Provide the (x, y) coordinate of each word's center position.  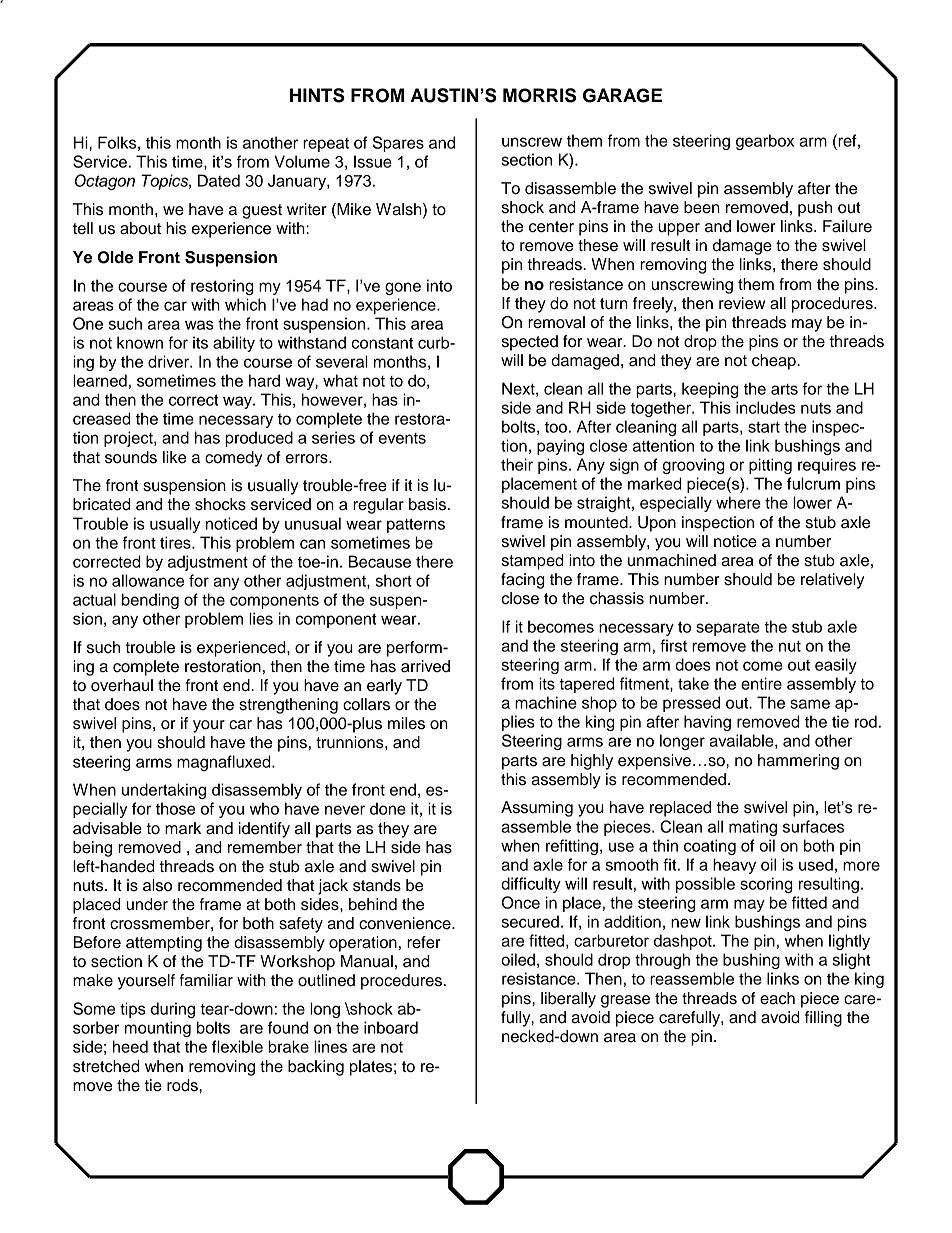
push (815, 209)
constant (382, 343)
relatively (832, 581)
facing (523, 581)
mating (753, 828)
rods (183, 1085)
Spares (398, 144)
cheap (775, 362)
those (175, 808)
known (140, 342)
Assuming (537, 809)
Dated (219, 180)
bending (150, 601)
